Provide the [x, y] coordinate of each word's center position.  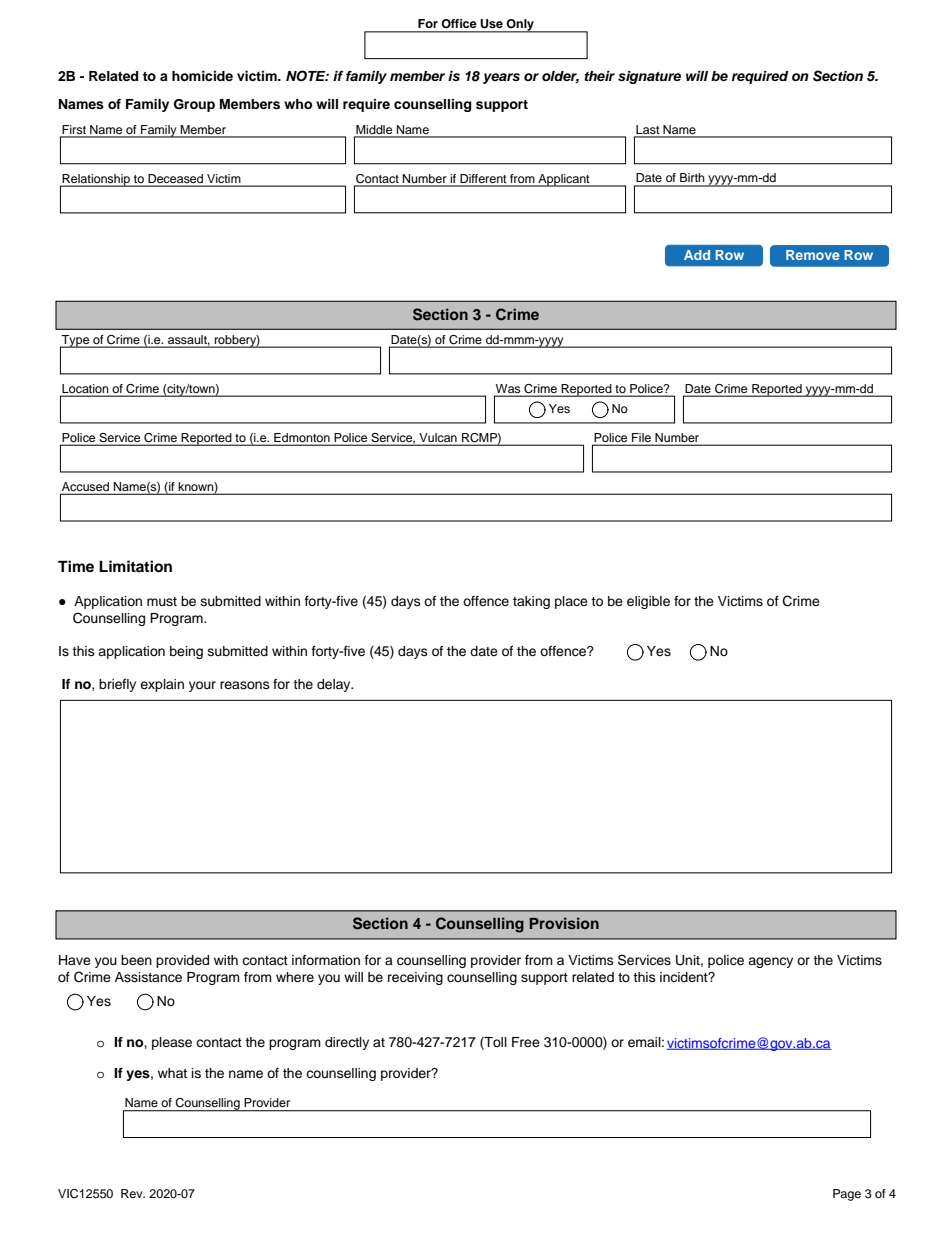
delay [335, 685]
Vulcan [438, 437]
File [641, 437]
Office [459, 23]
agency [770, 962]
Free [526, 1042]
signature [649, 77]
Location [85, 388]
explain [162, 685]
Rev [133, 1193]
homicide [202, 76]
